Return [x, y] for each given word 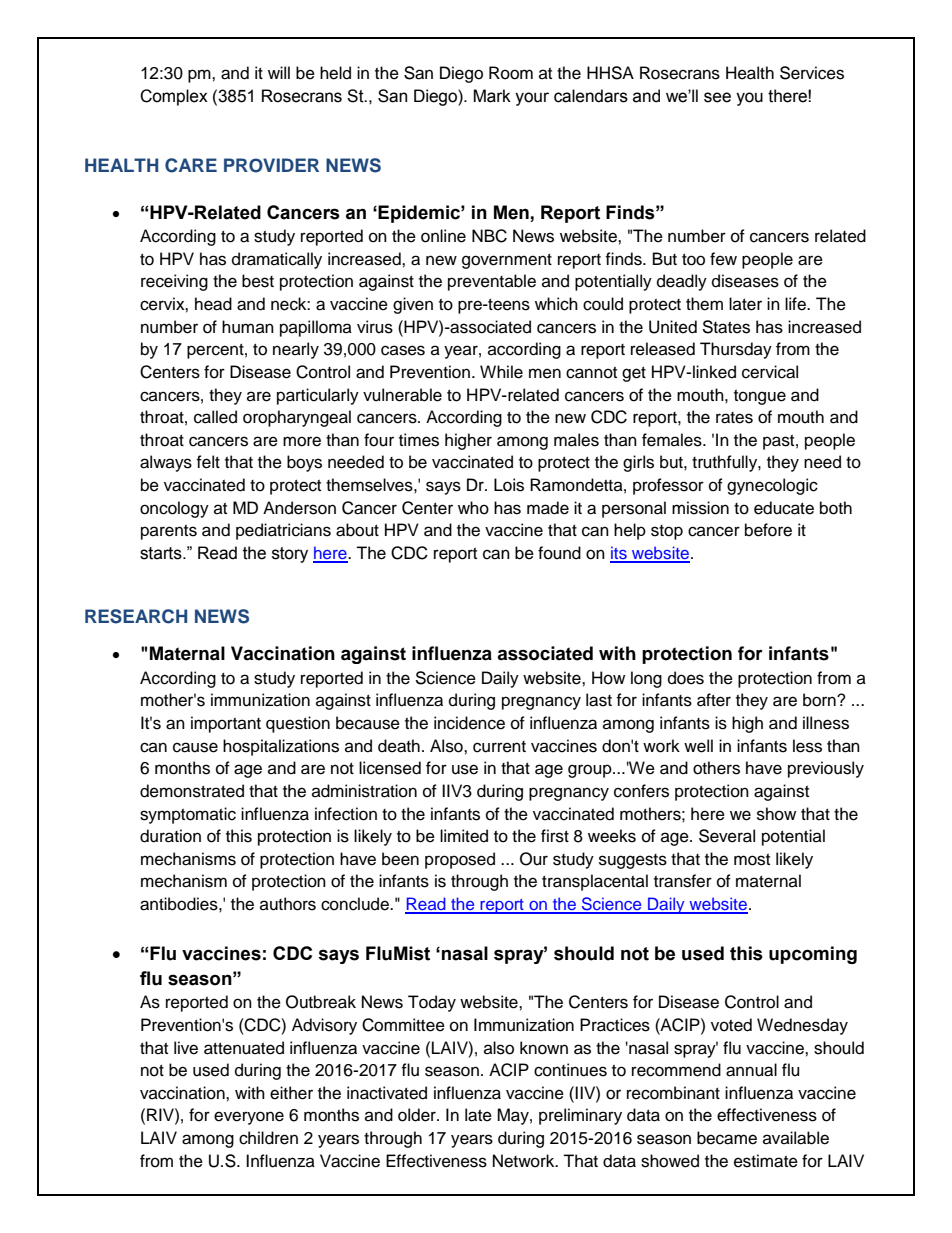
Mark [492, 96]
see [717, 97]
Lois [509, 485]
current [499, 747]
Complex [174, 97]
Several [727, 836]
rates [734, 418]
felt [208, 462]
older [418, 1115]
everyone [249, 1118]
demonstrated [192, 791]
